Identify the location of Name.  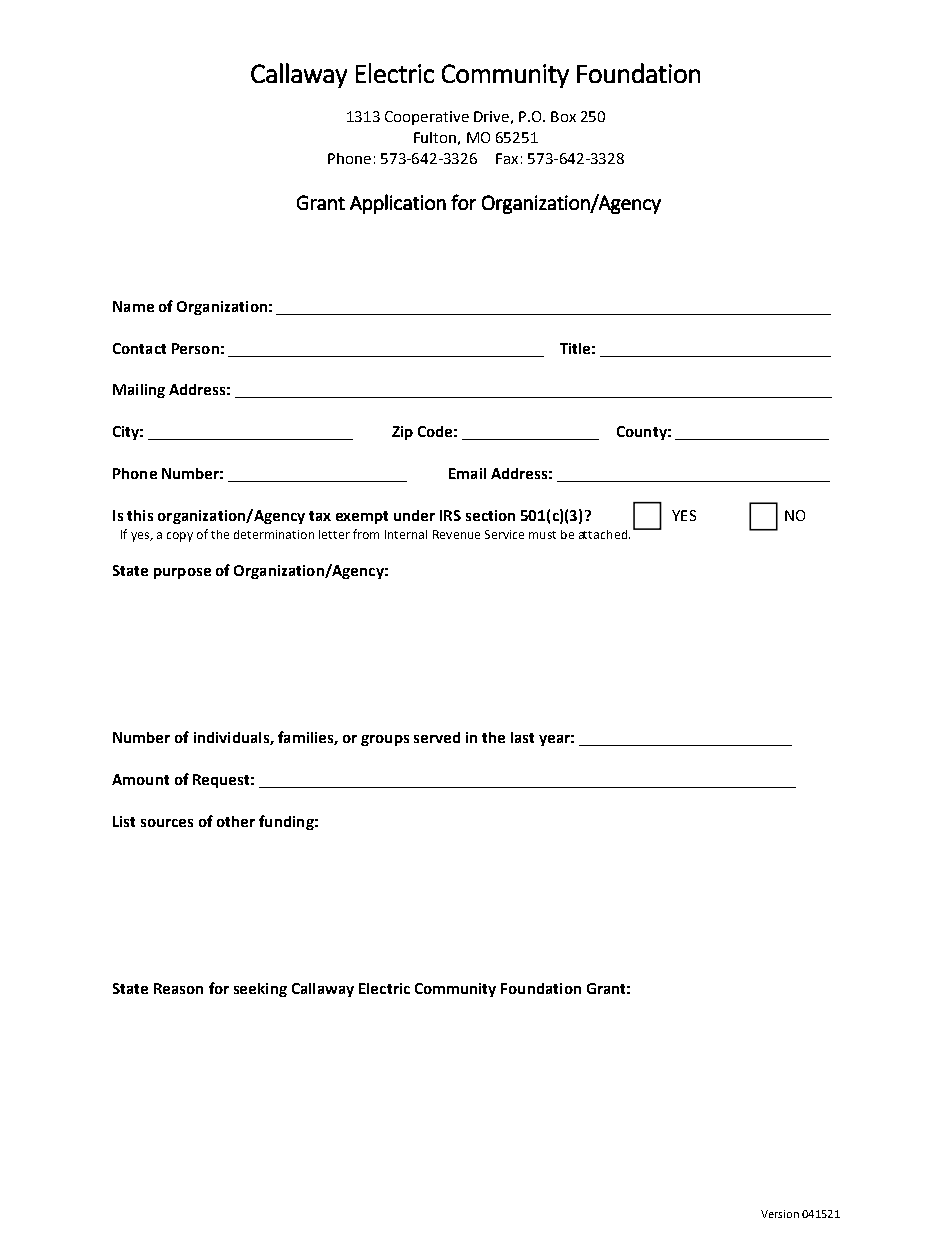
(133, 306).
